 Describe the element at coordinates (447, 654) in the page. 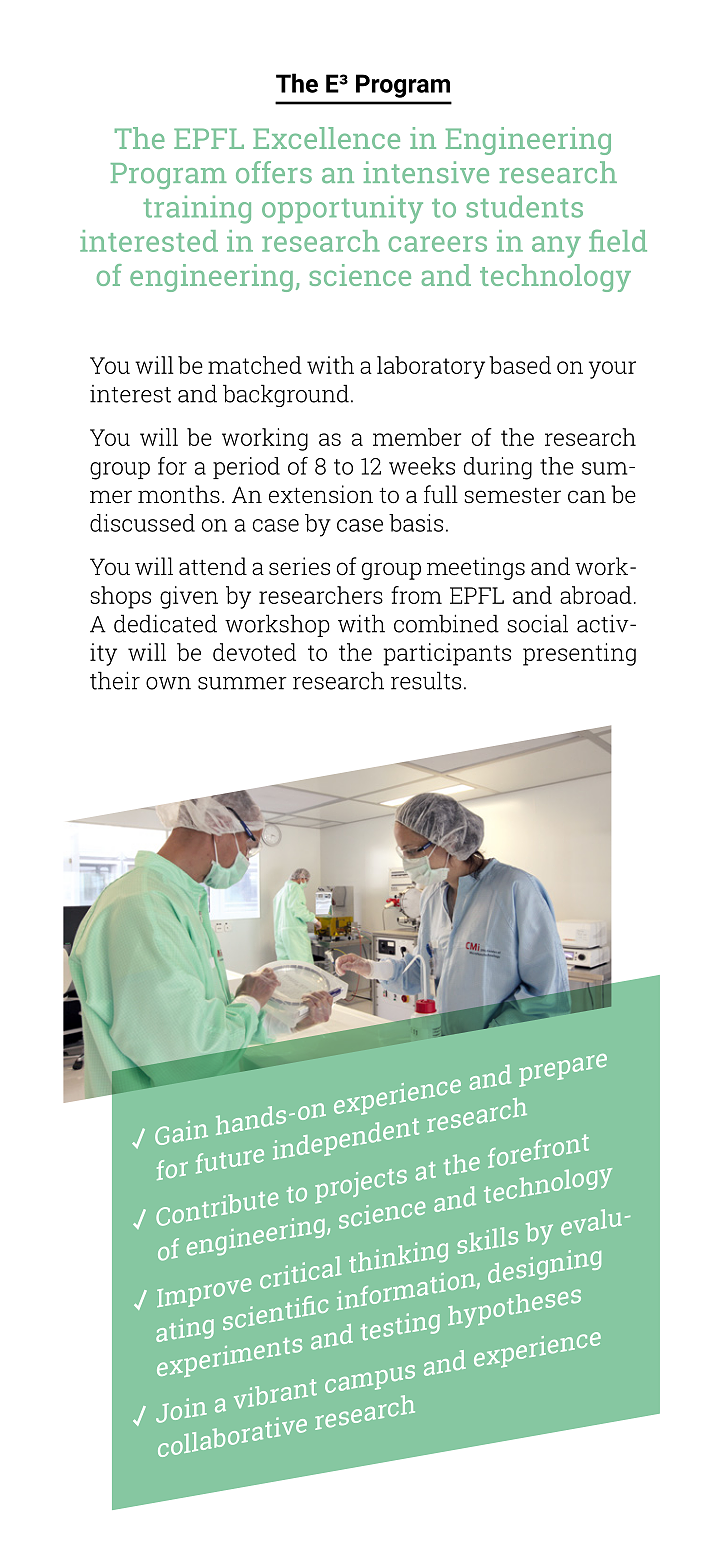

I see `participants` at that location.
